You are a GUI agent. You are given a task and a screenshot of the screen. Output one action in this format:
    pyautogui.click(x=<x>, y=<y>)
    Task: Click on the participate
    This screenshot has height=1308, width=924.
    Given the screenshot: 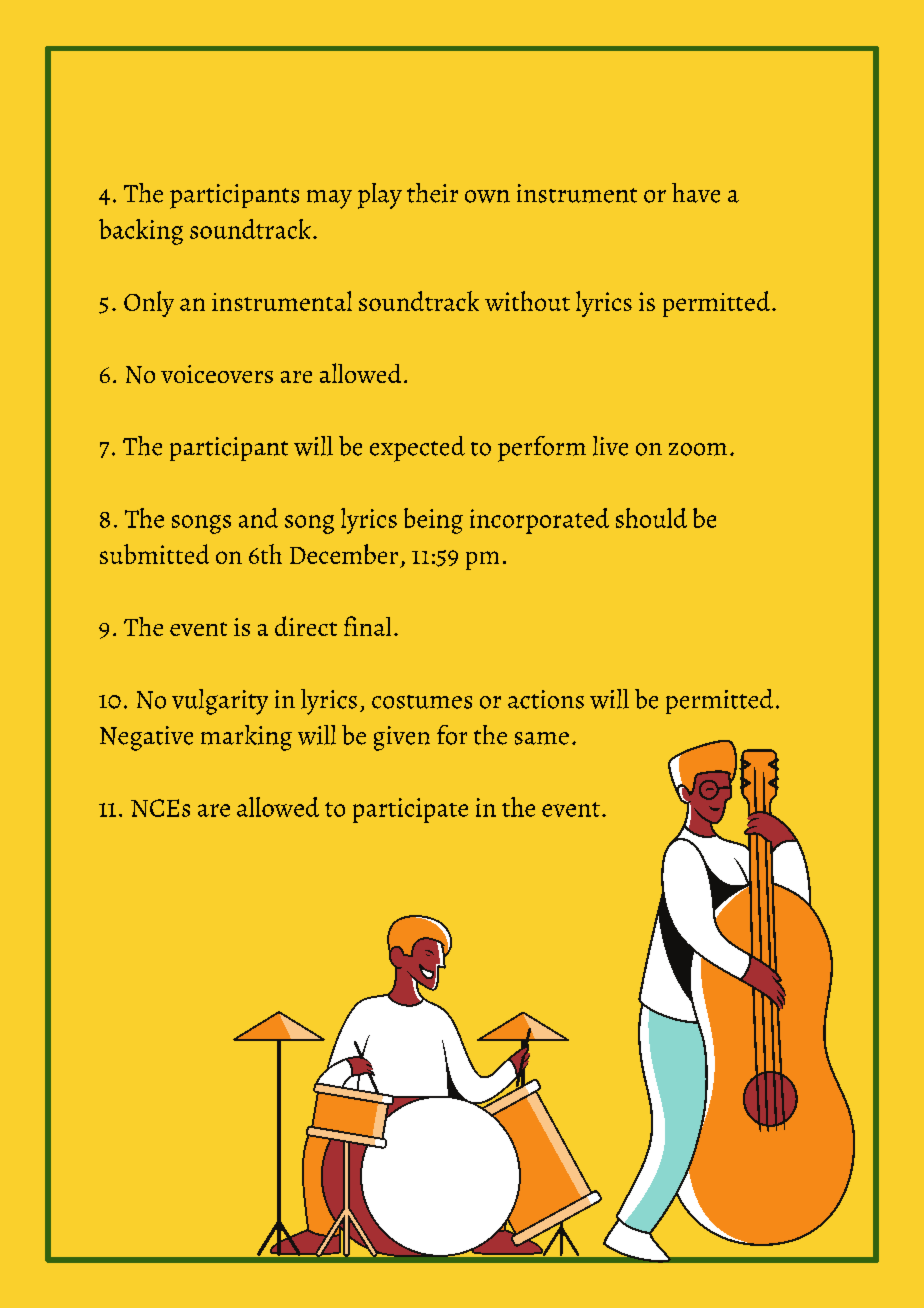 What is the action you would take?
    pyautogui.click(x=410, y=810)
